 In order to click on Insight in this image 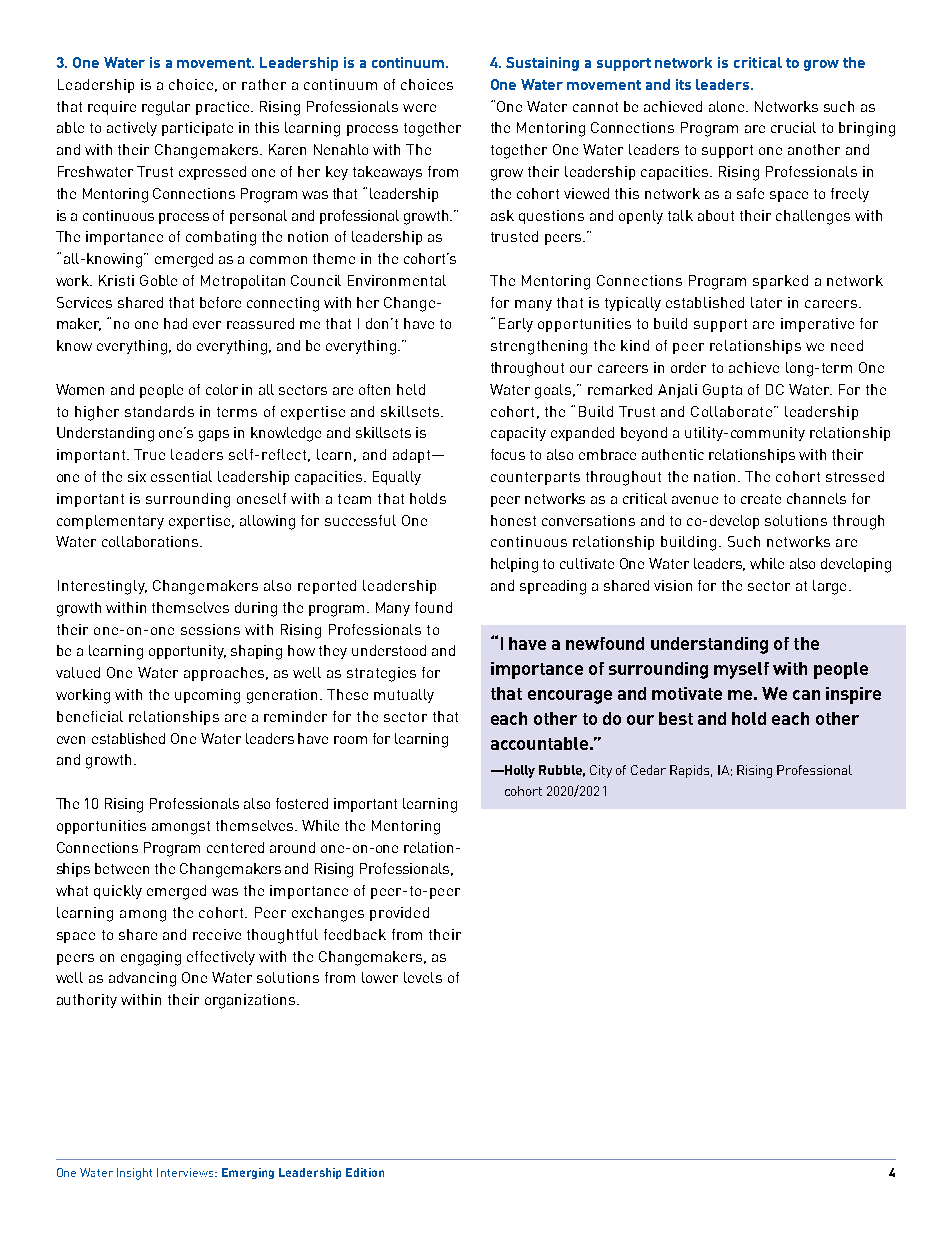, I will do `click(134, 1174)`.
